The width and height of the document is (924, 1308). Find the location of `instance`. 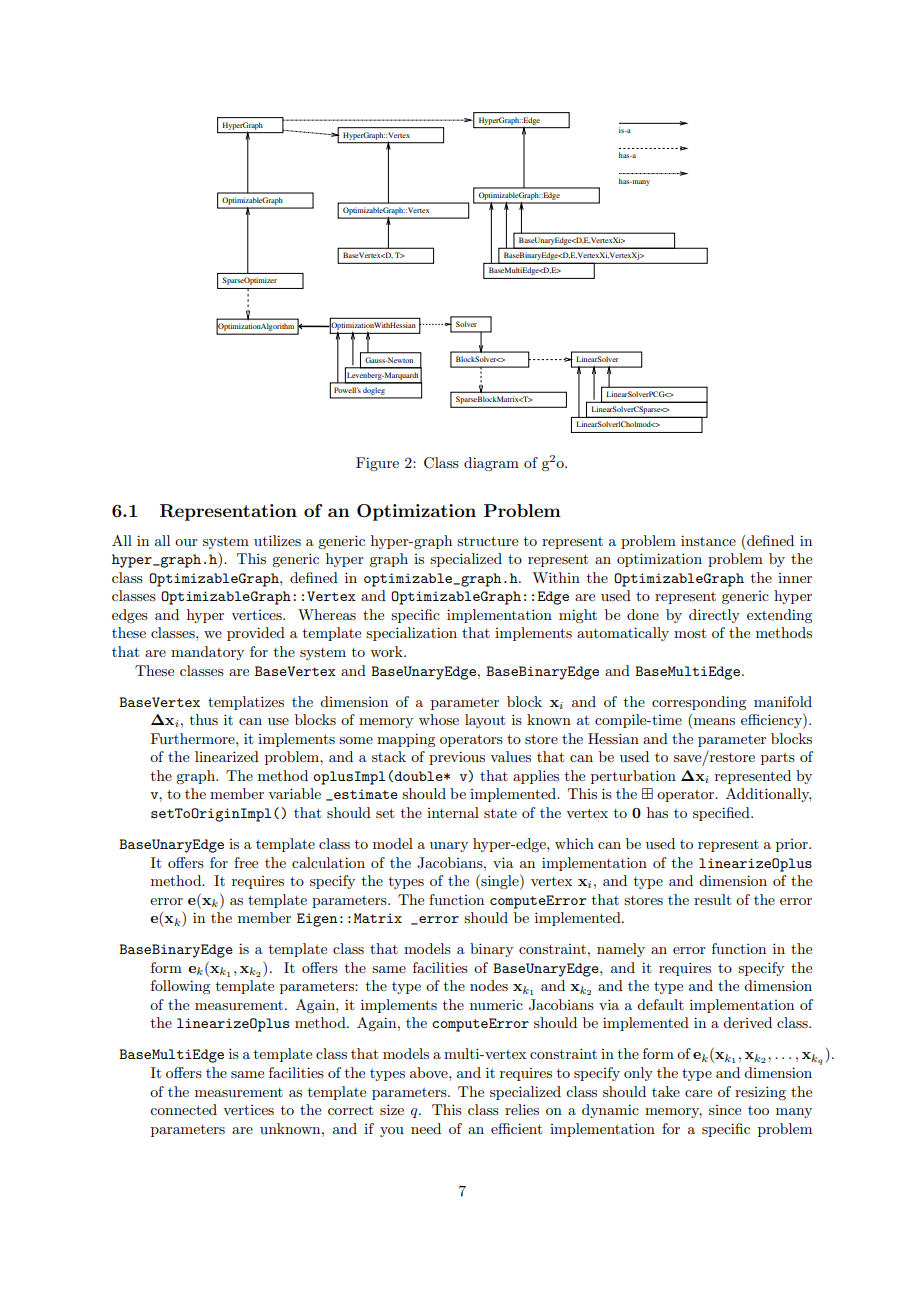

instance is located at coordinates (708, 540).
